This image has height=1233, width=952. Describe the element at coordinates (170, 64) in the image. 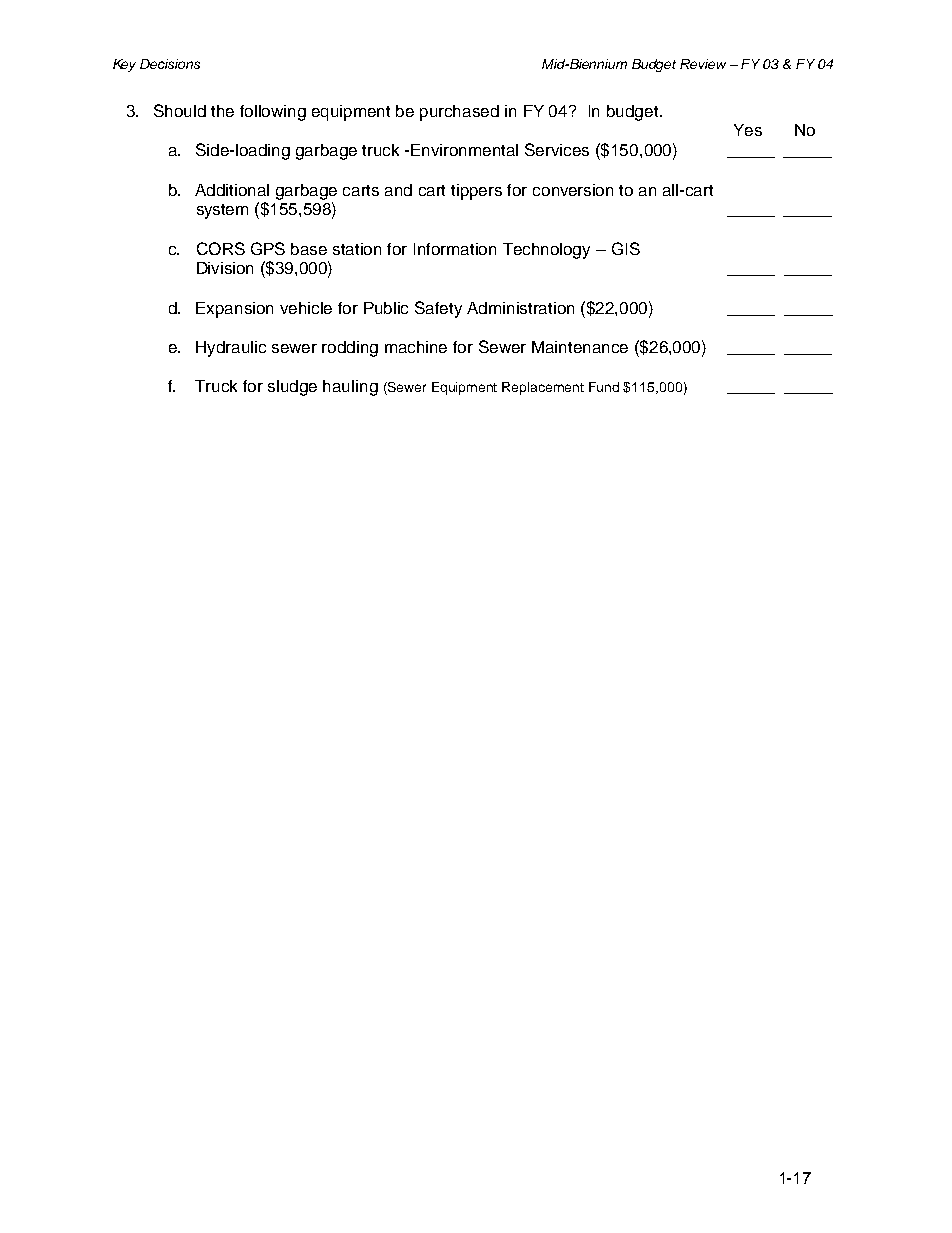

I see `Decisions` at that location.
